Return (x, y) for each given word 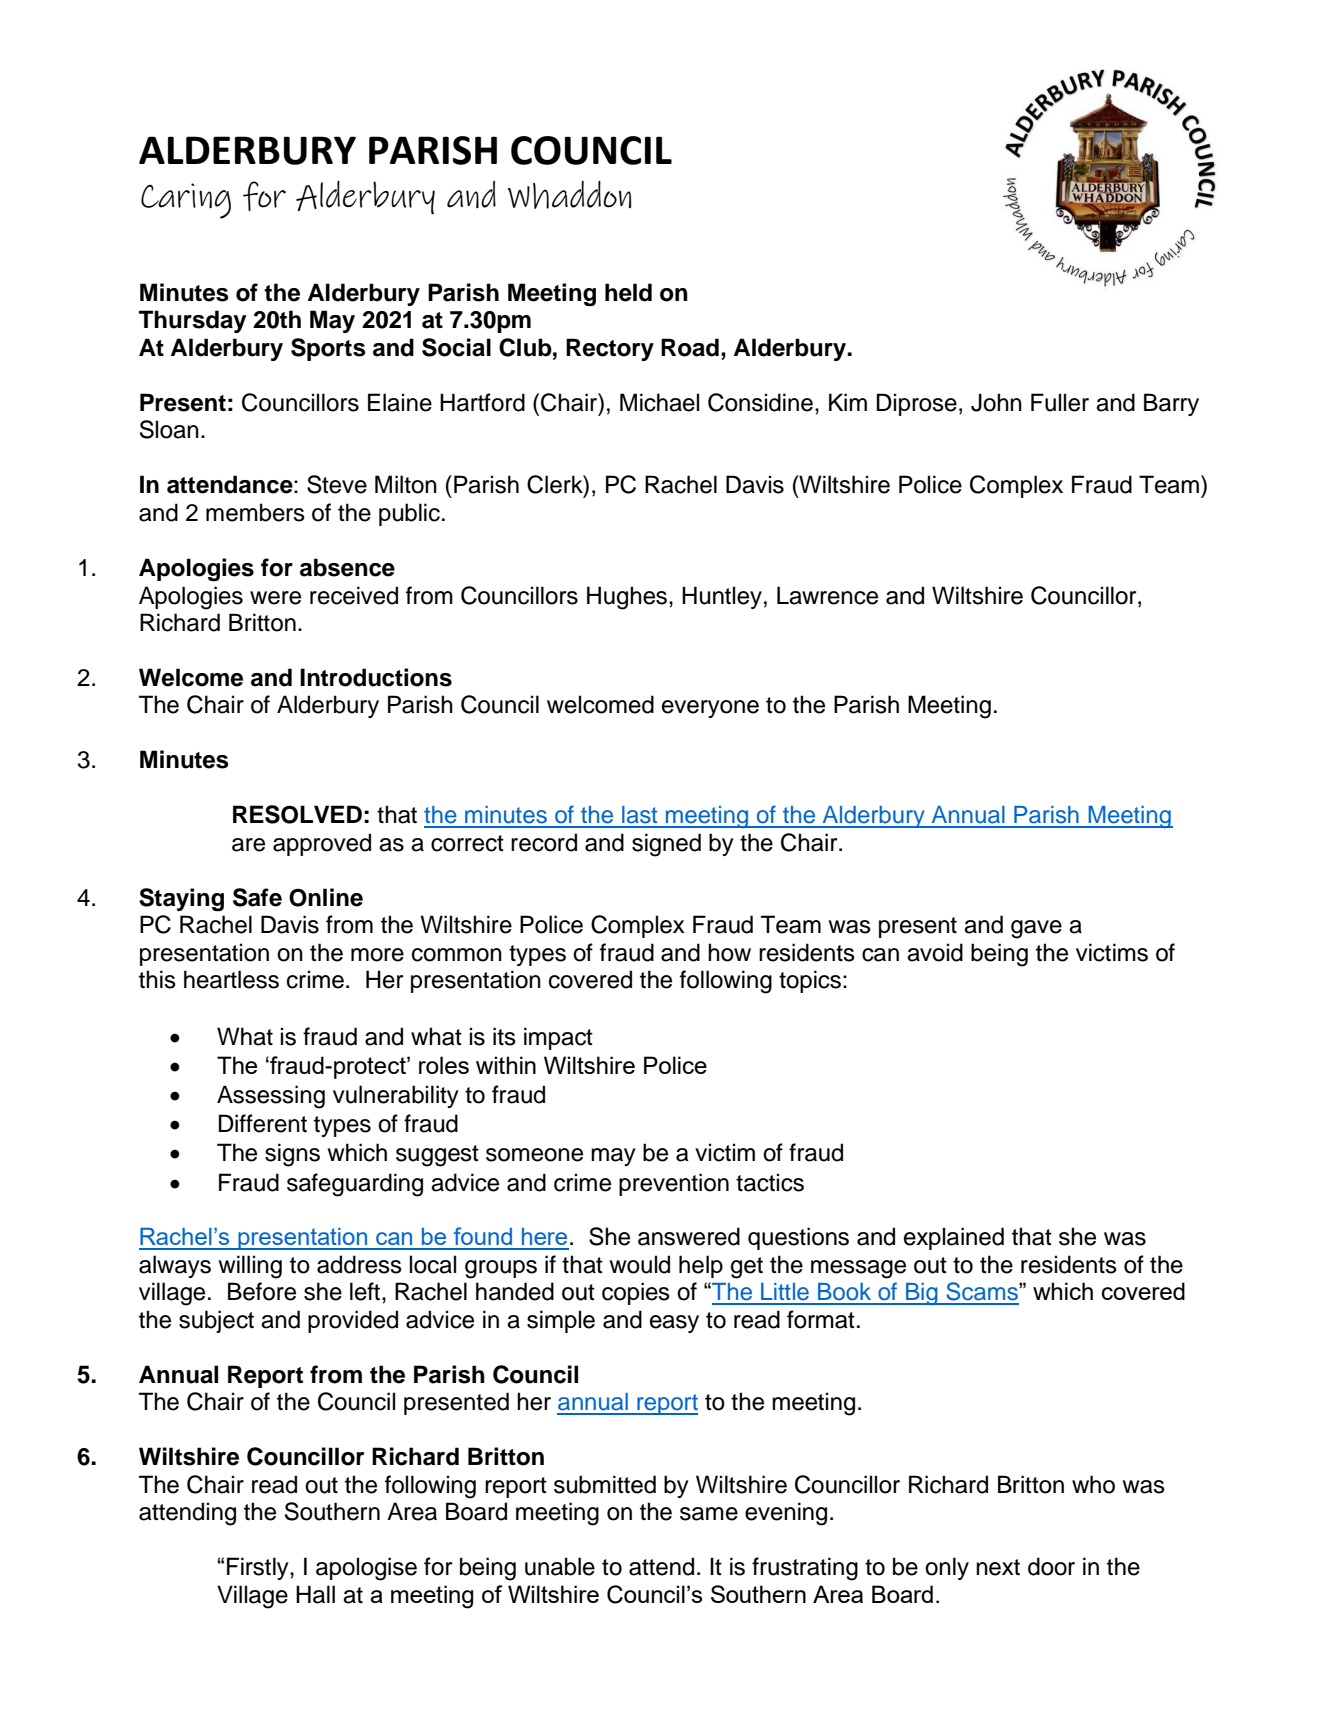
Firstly (259, 1568)
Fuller (1060, 402)
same (709, 1514)
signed (666, 845)
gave (1036, 929)
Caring (186, 201)
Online (326, 897)
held (628, 292)
